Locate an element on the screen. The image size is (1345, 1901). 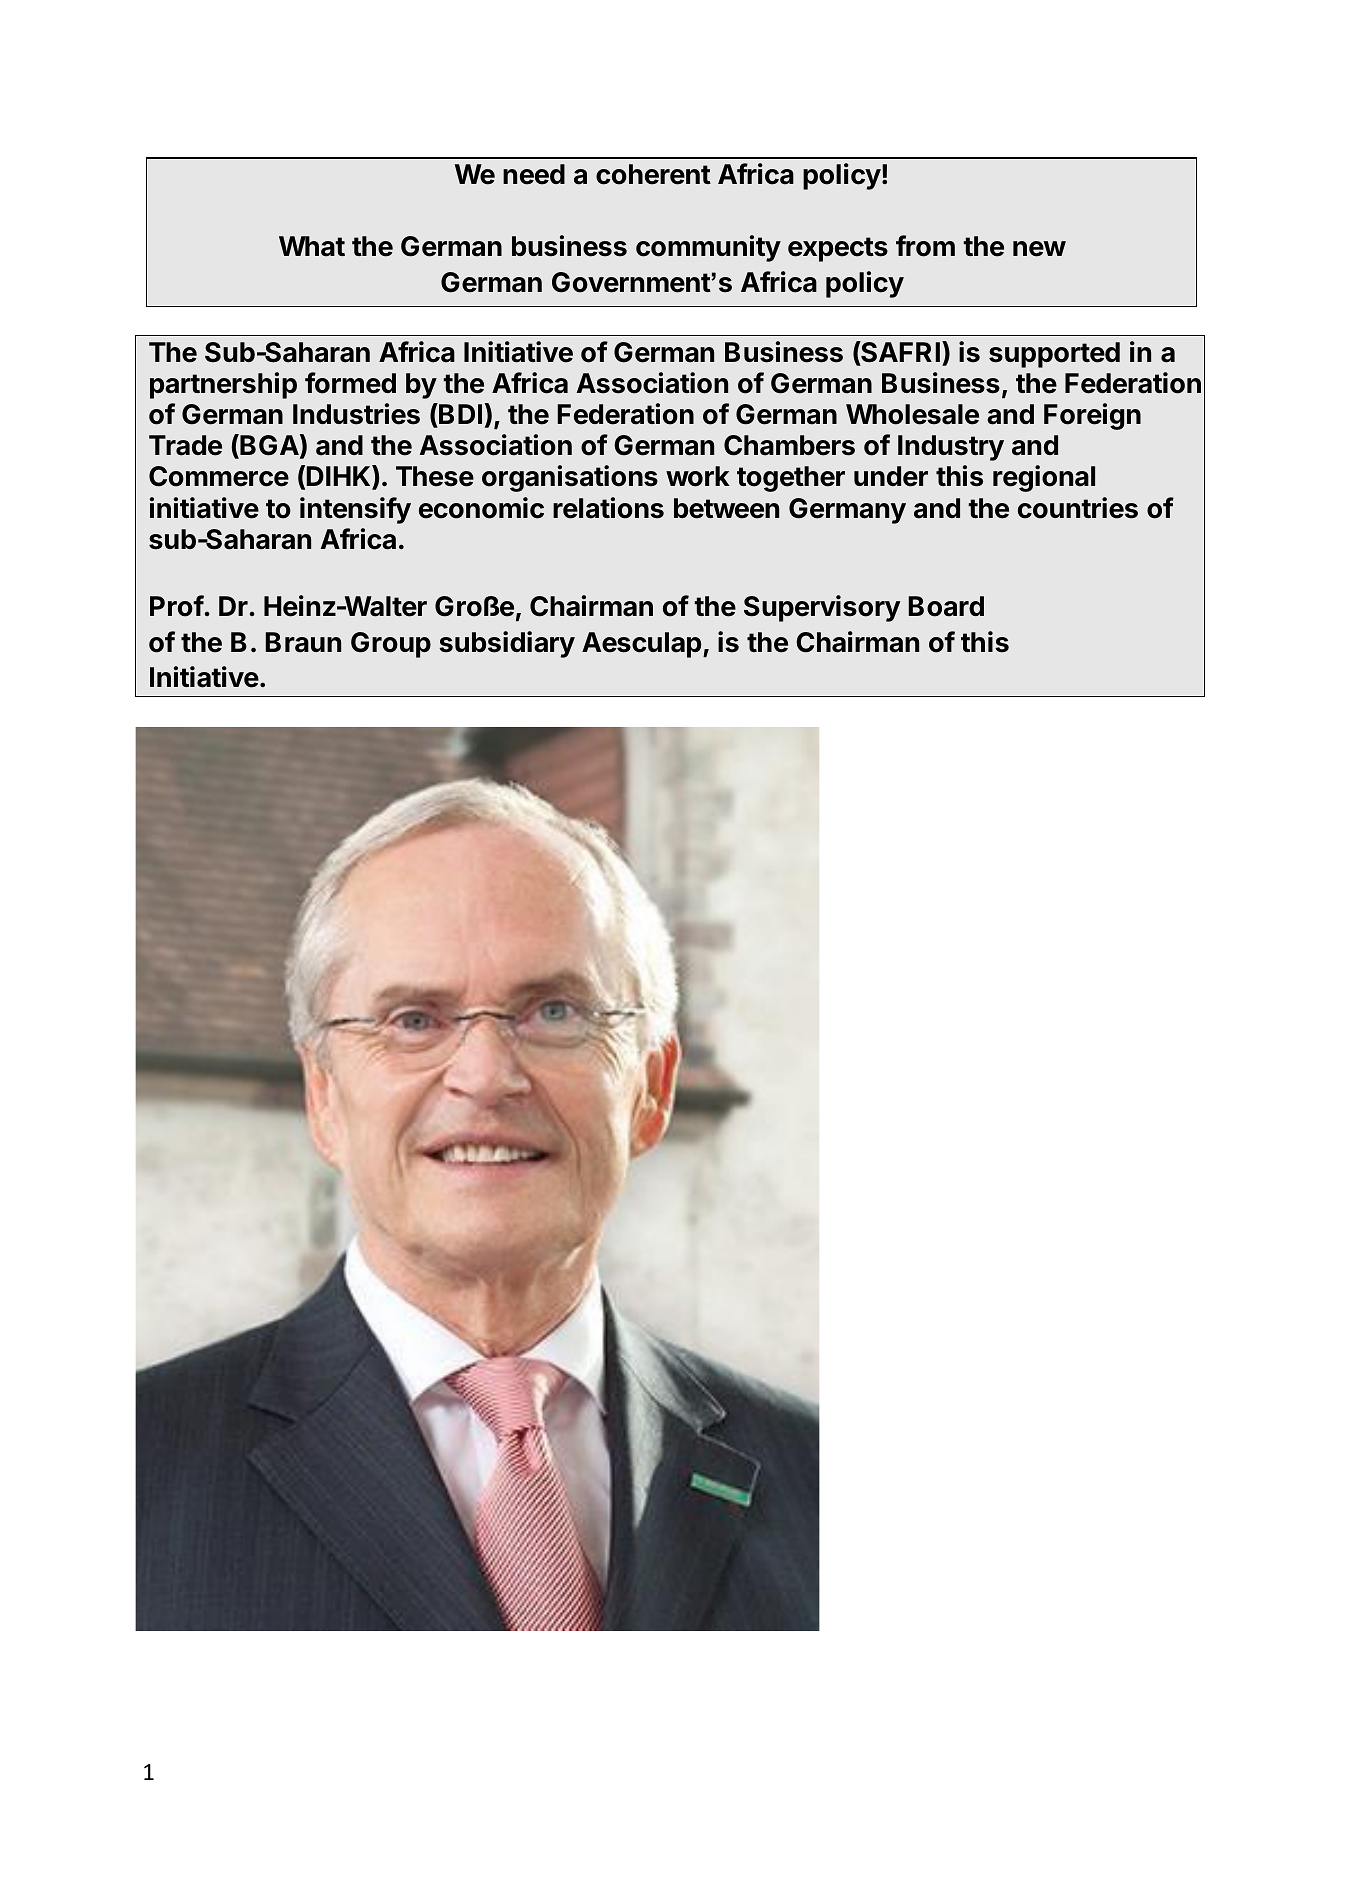
new is located at coordinates (1039, 249).
